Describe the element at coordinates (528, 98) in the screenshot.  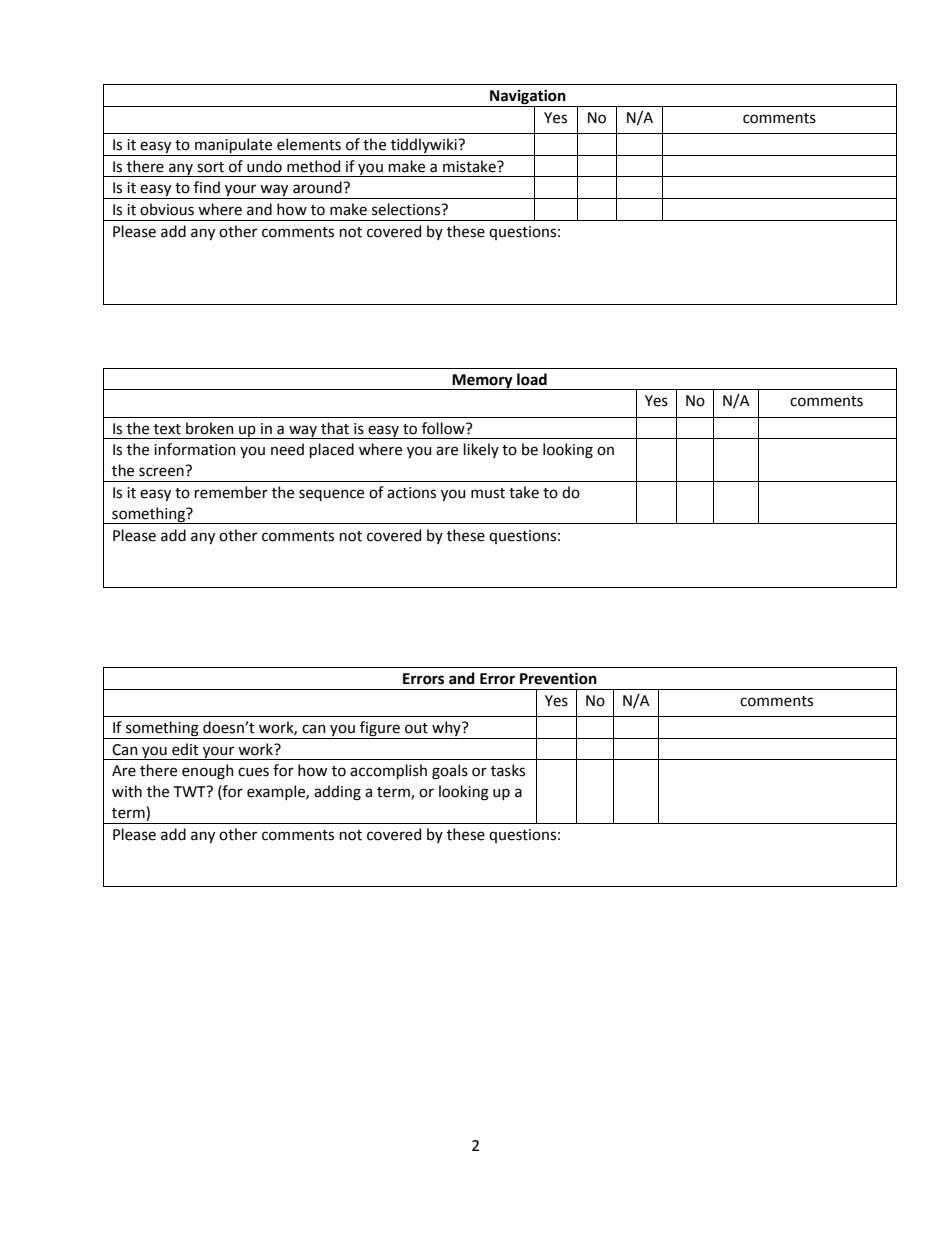
I see `Navigation` at that location.
